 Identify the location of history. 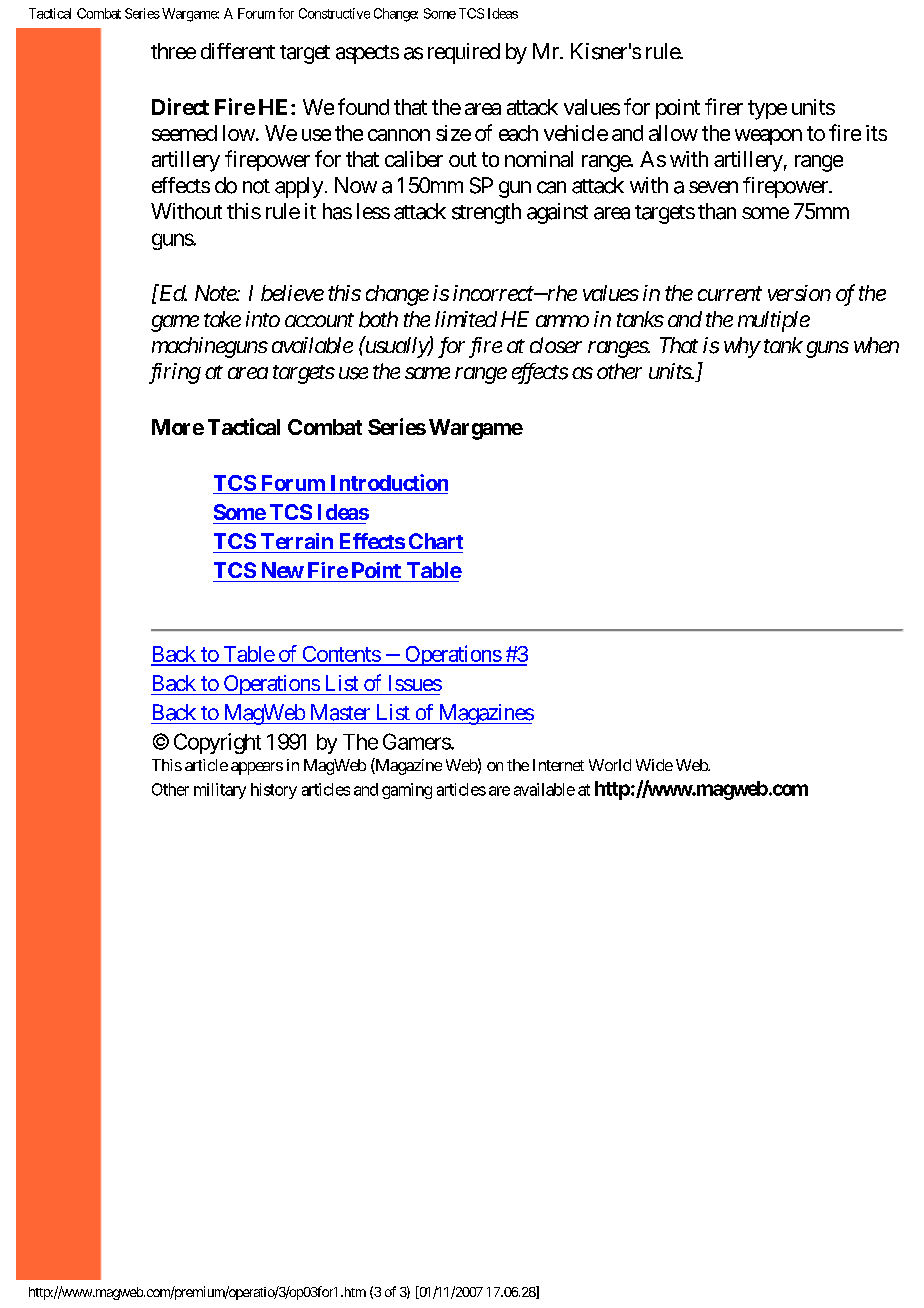
(274, 791).
